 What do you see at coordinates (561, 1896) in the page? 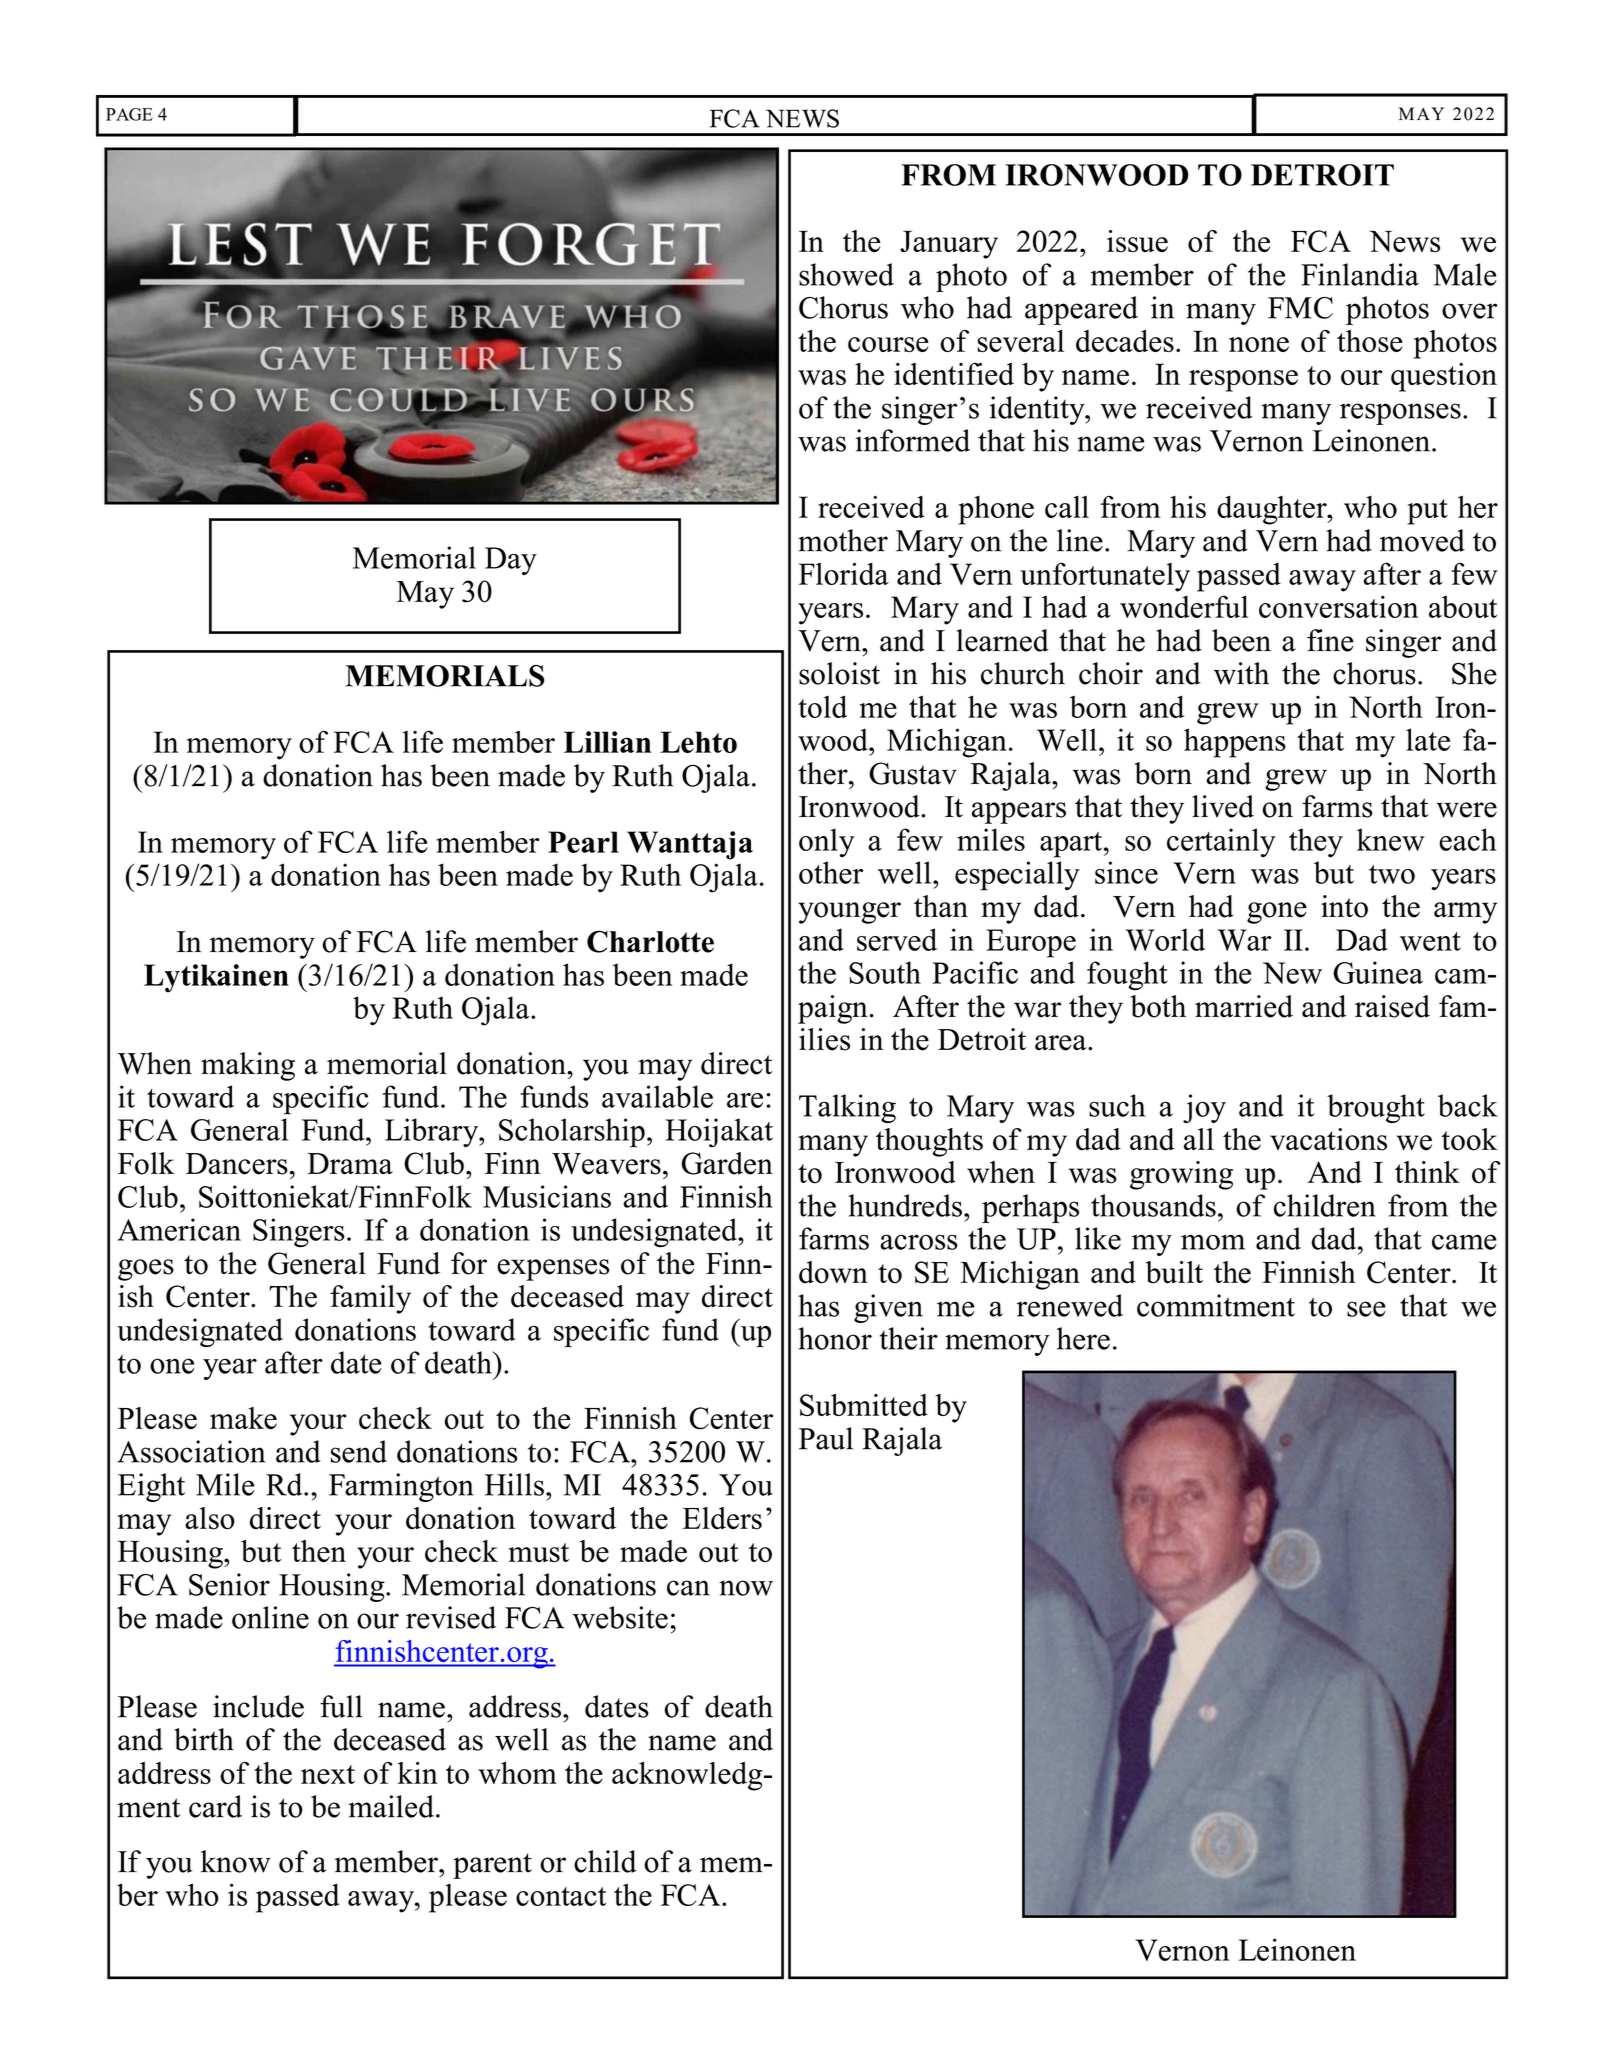
I see `contact` at bounding box center [561, 1896].
